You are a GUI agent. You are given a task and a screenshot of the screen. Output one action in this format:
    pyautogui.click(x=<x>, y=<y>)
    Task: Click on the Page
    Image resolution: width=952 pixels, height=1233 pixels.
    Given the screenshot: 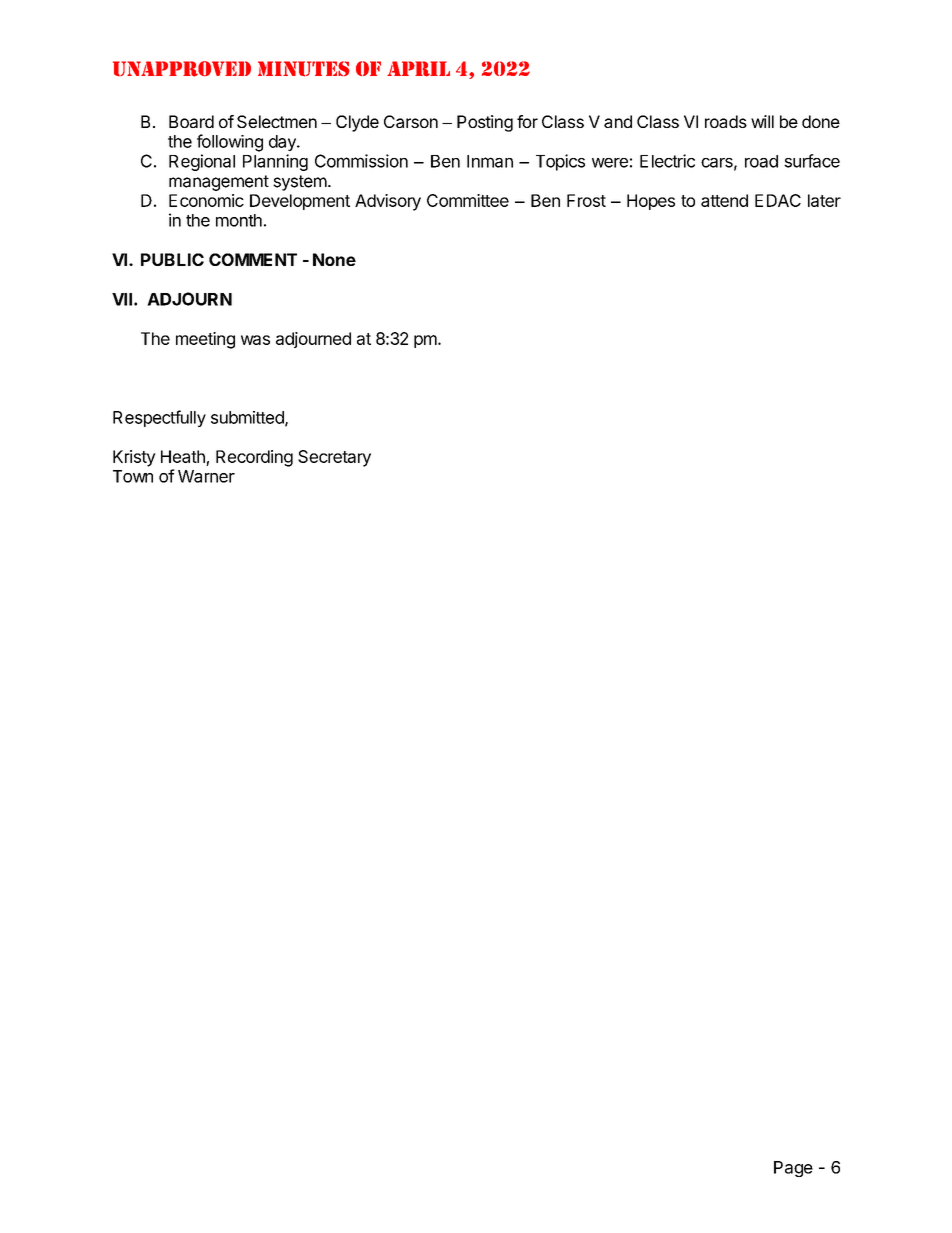 What is the action you would take?
    pyautogui.click(x=793, y=1169)
